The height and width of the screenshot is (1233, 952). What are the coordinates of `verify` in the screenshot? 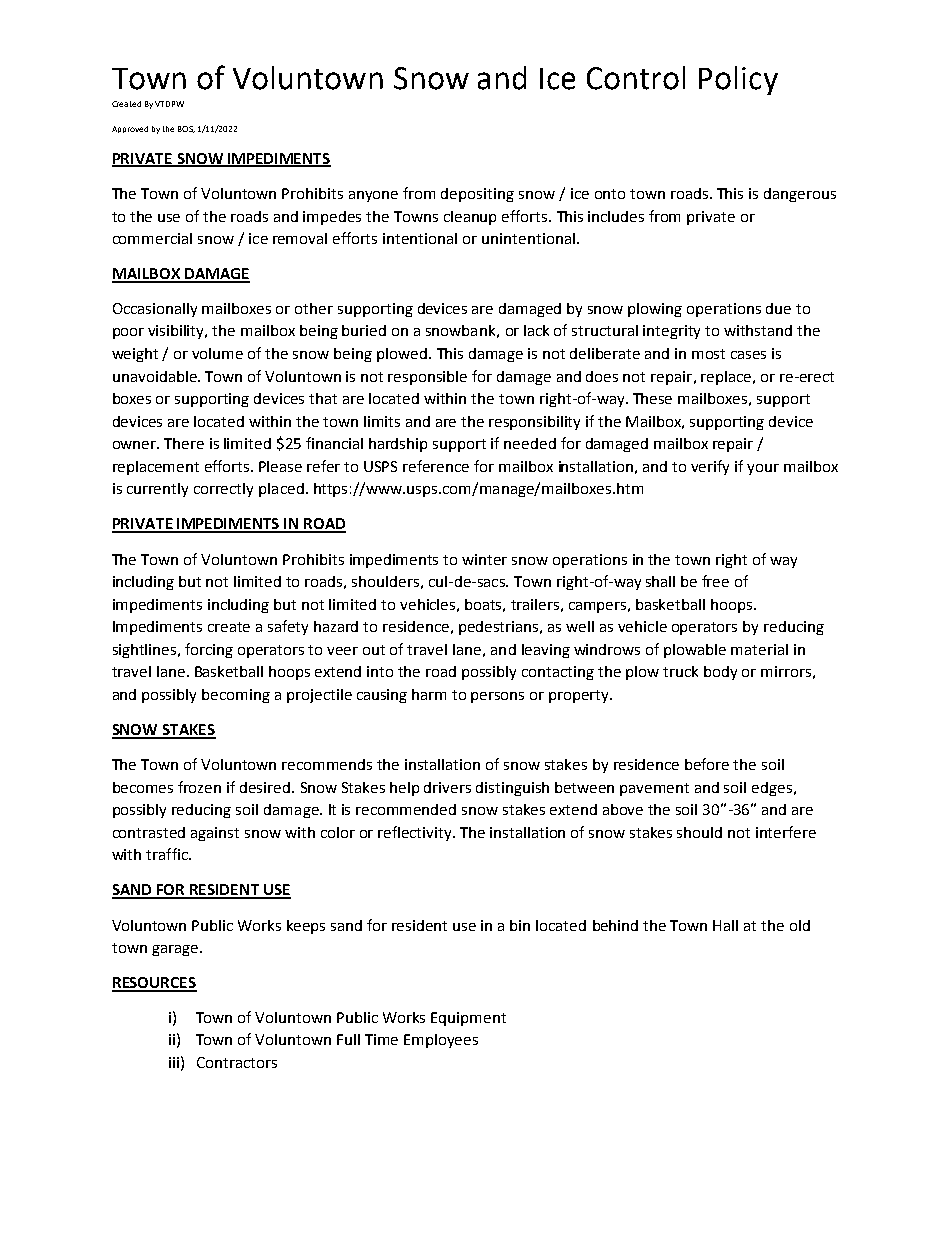 It's located at (710, 467).
